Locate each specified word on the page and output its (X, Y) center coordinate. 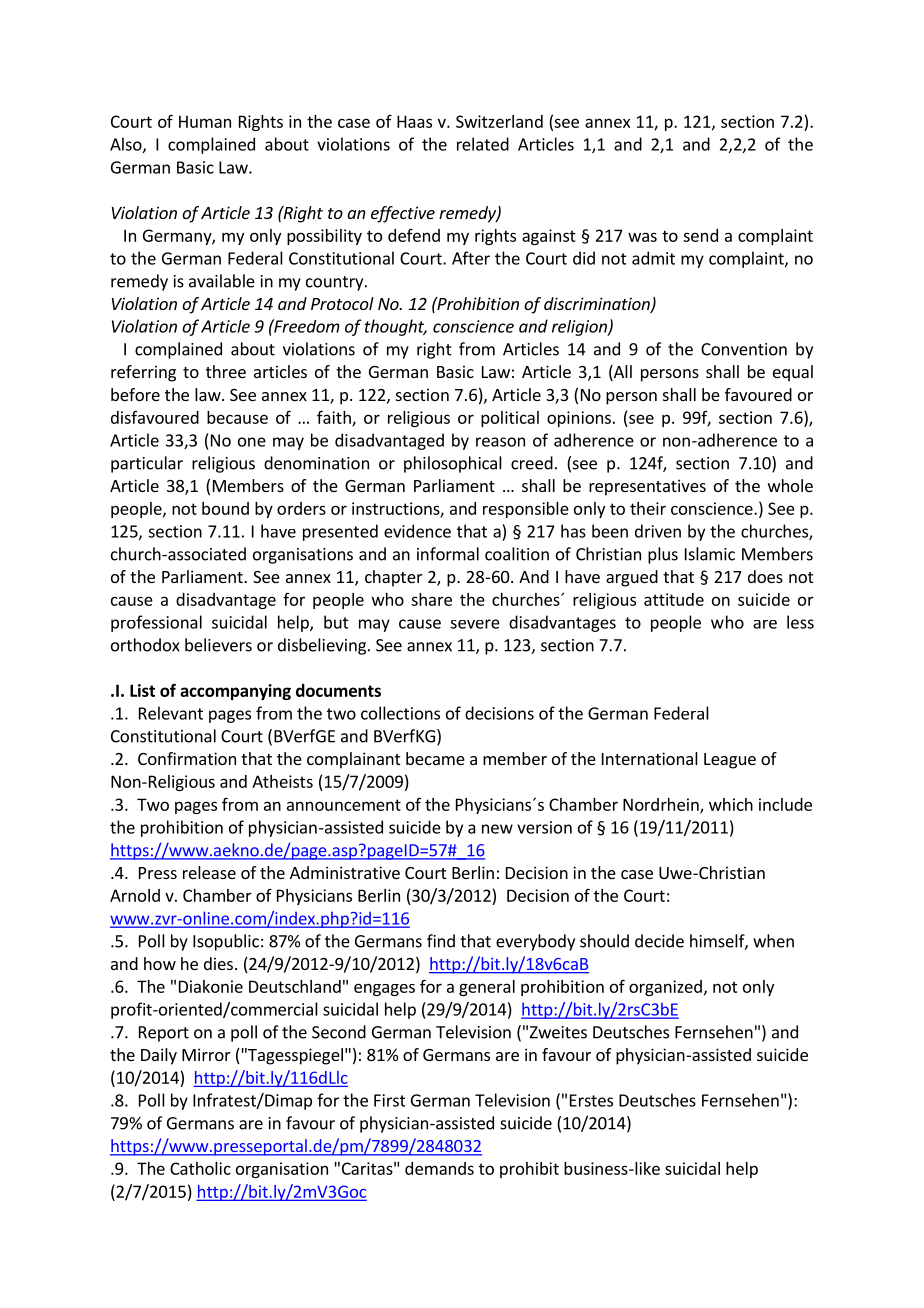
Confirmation (187, 758)
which (731, 804)
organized (665, 988)
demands (439, 1168)
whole (790, 485)
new (497, 829)
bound (225, 508)
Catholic (200, 1168)
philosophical (453, 464)
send (700, 235)
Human (205, 121)
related (483, 144)
